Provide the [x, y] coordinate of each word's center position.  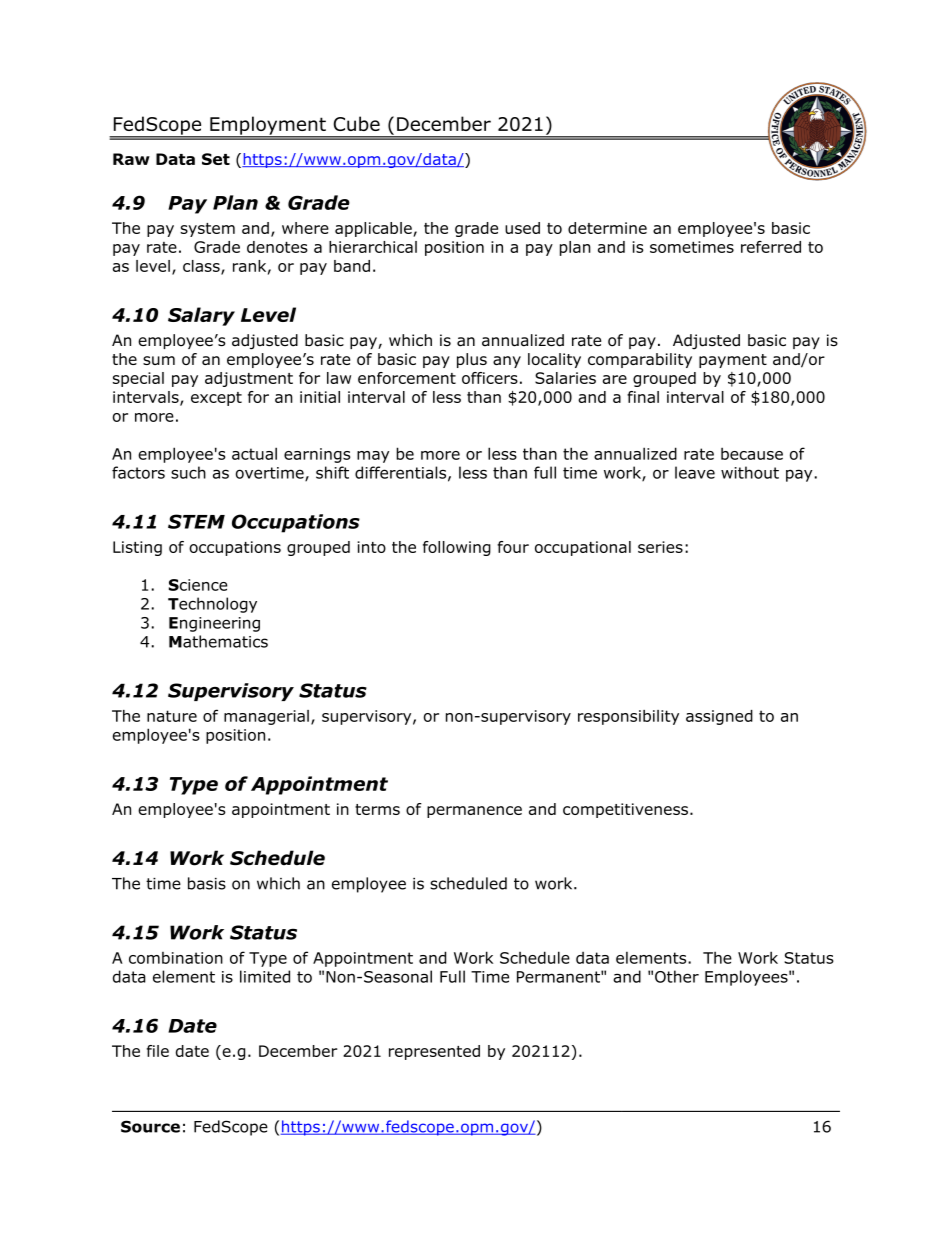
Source [150, 1126]
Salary [201, 316]
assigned [719, 717]
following [457, 548]
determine [607, 228]
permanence [474, 812]
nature [172, 716]
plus [472, 360]
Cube [357, 123]
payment [733, 361]
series [660, 547]
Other [677, 976]
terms [377, 809]
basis [207, 883]
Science [198, 585]
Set [216, 159]
